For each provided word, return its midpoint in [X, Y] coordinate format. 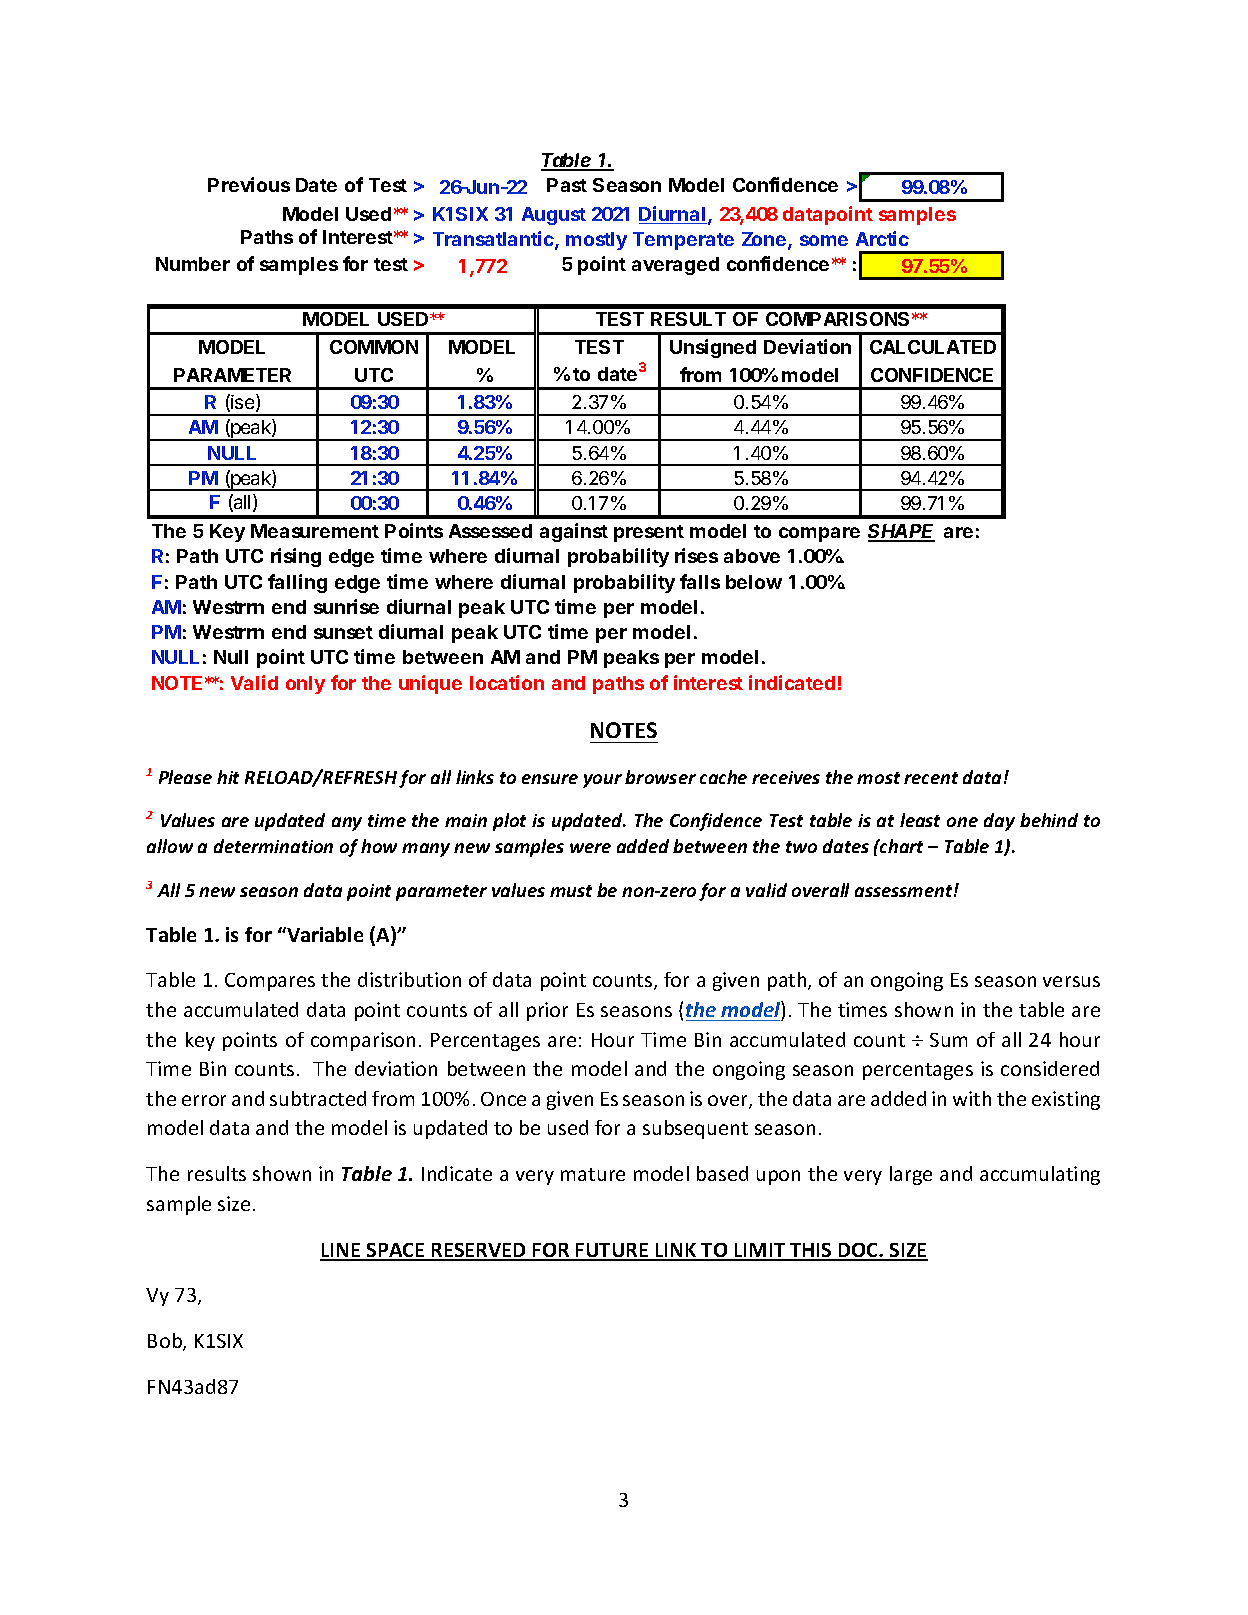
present [649, 533]
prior [547, 1011]
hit [228, 777]
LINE [341, 1251]
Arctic [882, 238]
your [602, 781]
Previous [249, 184]
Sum [948, 1040]
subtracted [318, 1098]
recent [931, 778]
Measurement [315, 531]
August [554, 216]
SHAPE [901, 533]
